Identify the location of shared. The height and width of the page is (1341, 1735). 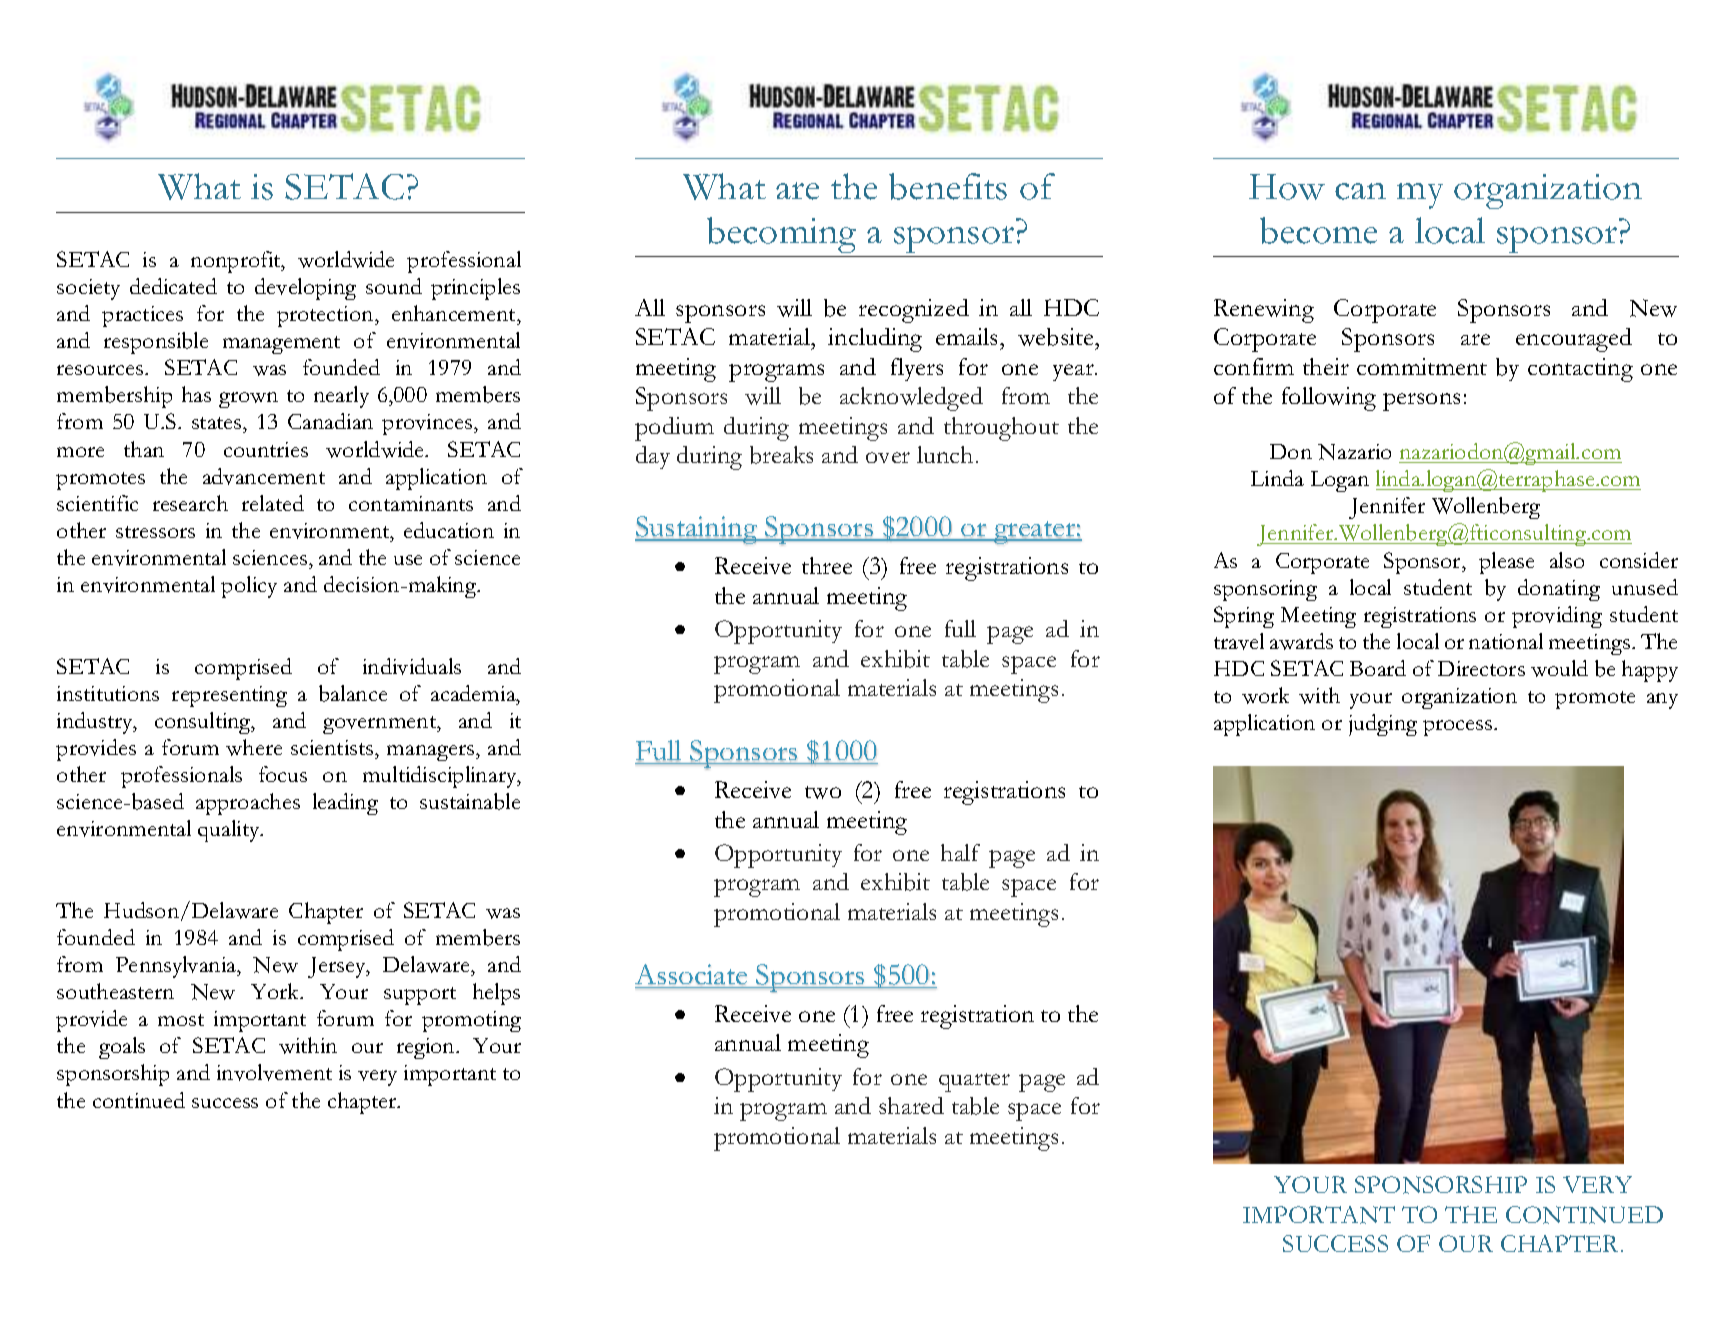
(911, 1105).
